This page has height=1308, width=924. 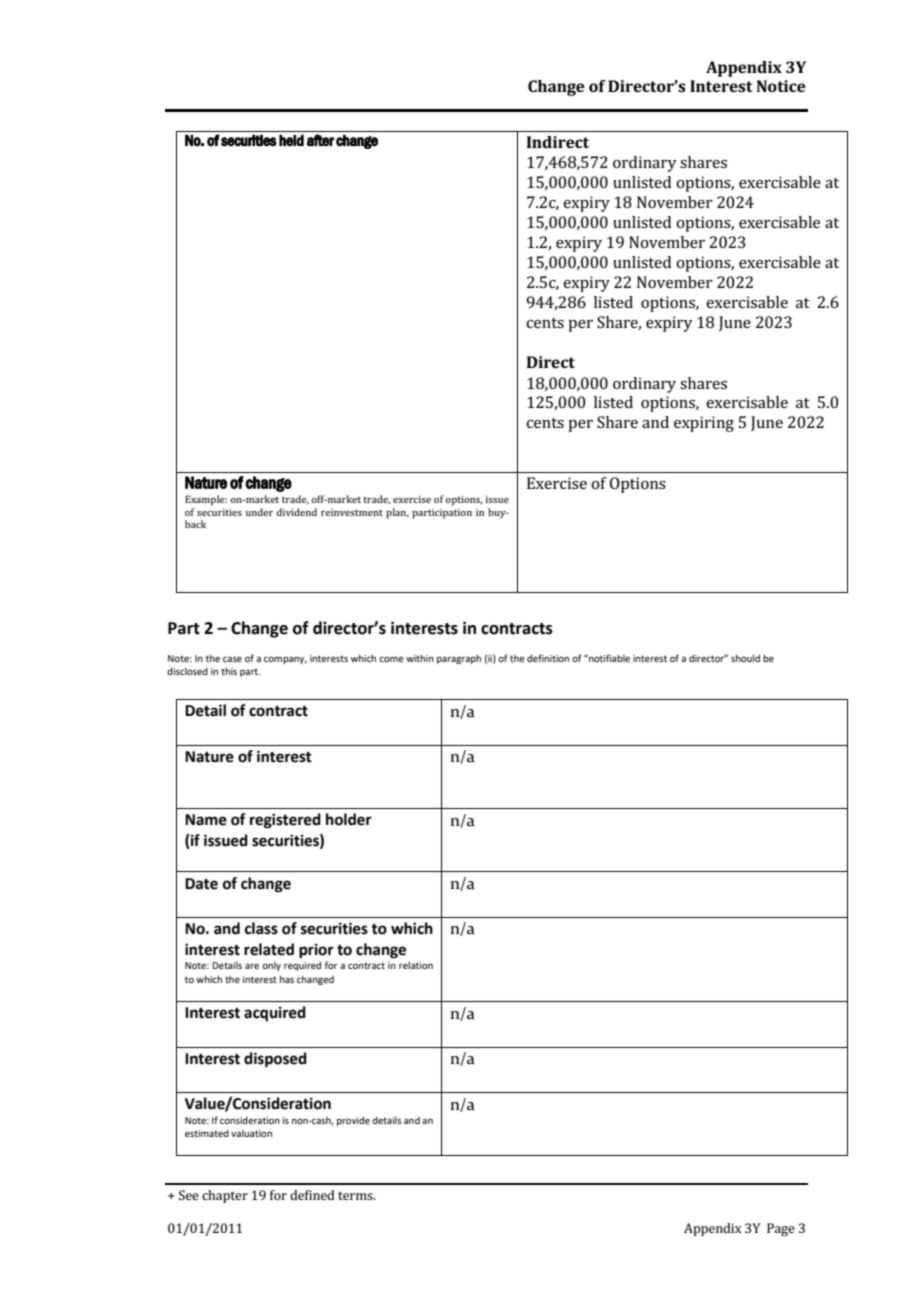 What do you see at coordinates (259, 512) in the page?
I see `under` at bounding box center [259, 512].
